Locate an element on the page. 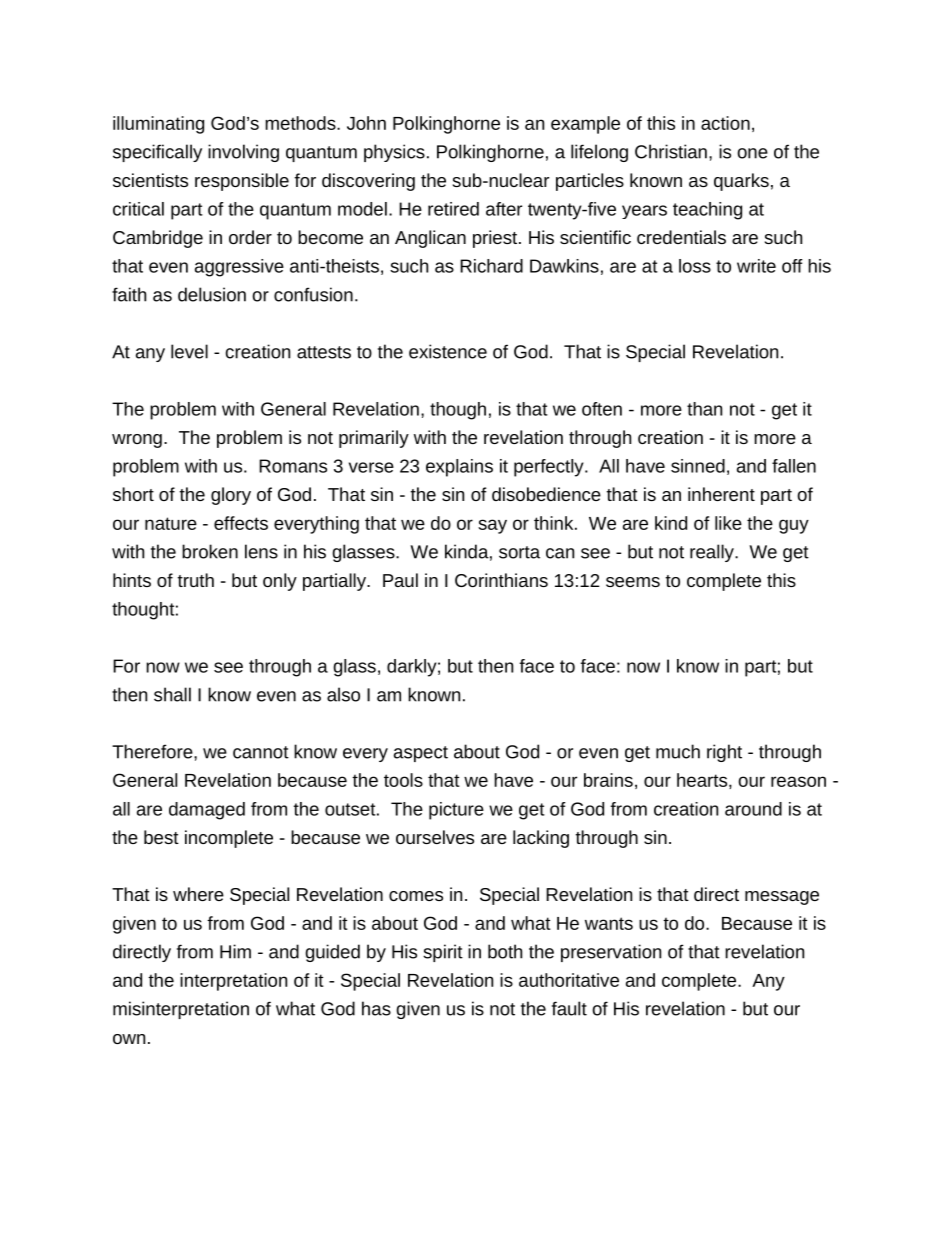 The width and height of the page is (952, 1233). aspect is located at coordinates (421, 754).
